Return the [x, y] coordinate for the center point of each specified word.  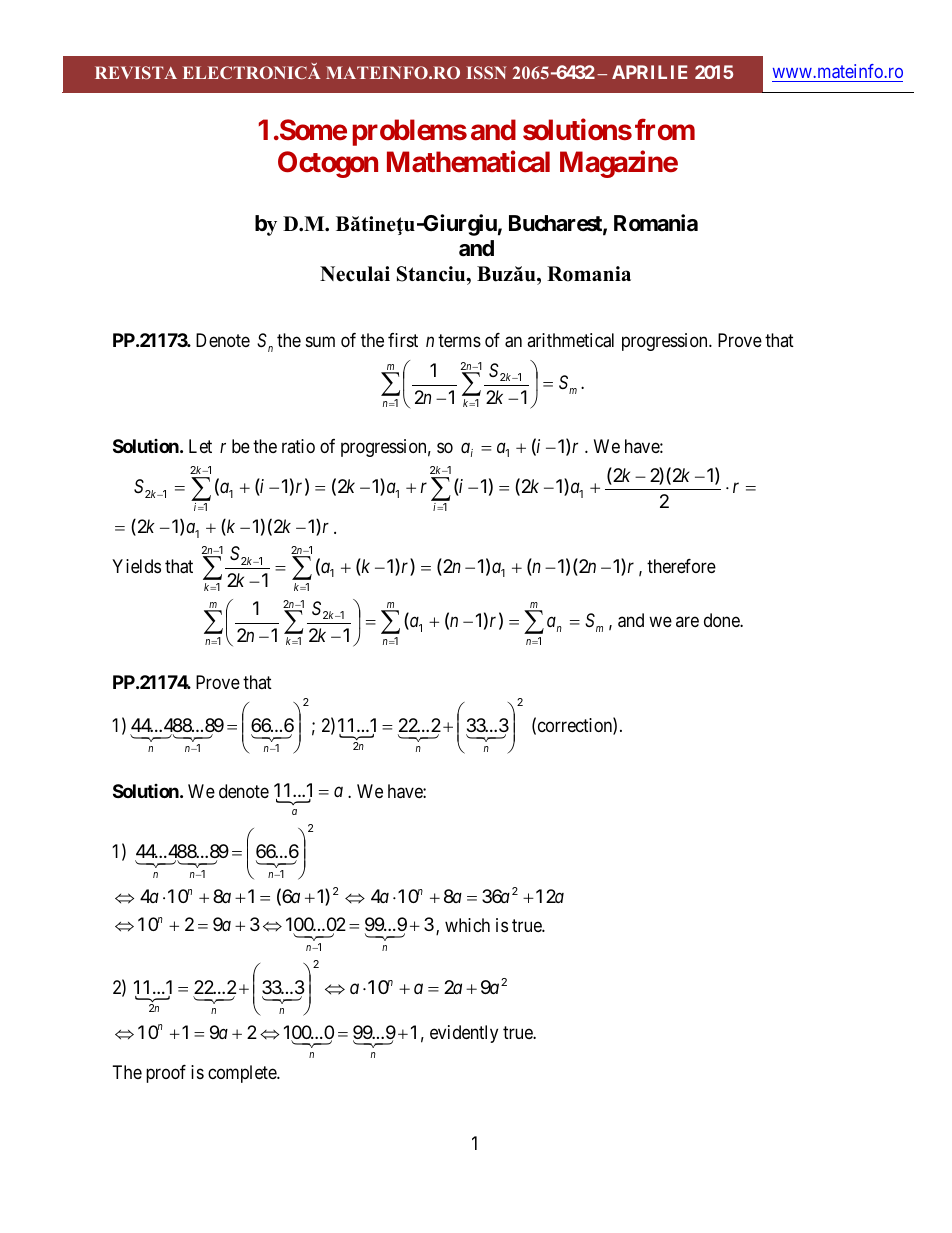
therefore [681, 566]
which [467, 925]
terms [459, 340]
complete [243, 1074]
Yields [136, 566]
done [722, 620]
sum [320, 342]
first [403, 340]
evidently [464, 1034]
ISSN [486, 72]
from [665, 129]
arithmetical [570, 340]
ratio [298, 446]
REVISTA [136, 72]
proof [166, 1074]
